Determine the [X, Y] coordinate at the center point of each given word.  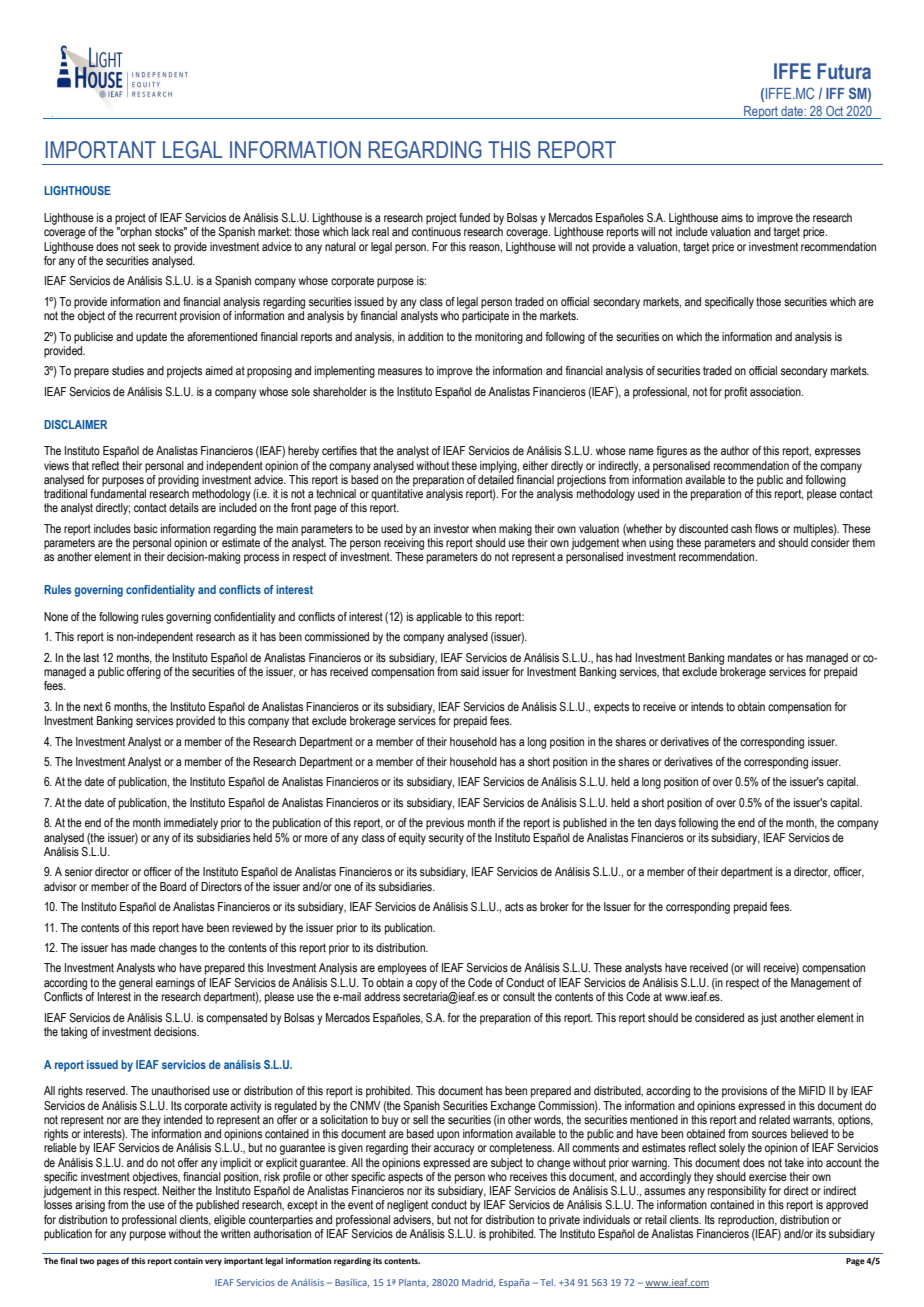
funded [474, 217]
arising [90, 1206]
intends [707, 706]
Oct [834, 111]
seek [149, 246]
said [470, 671]
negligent [407, 1206]
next [93, 706]
